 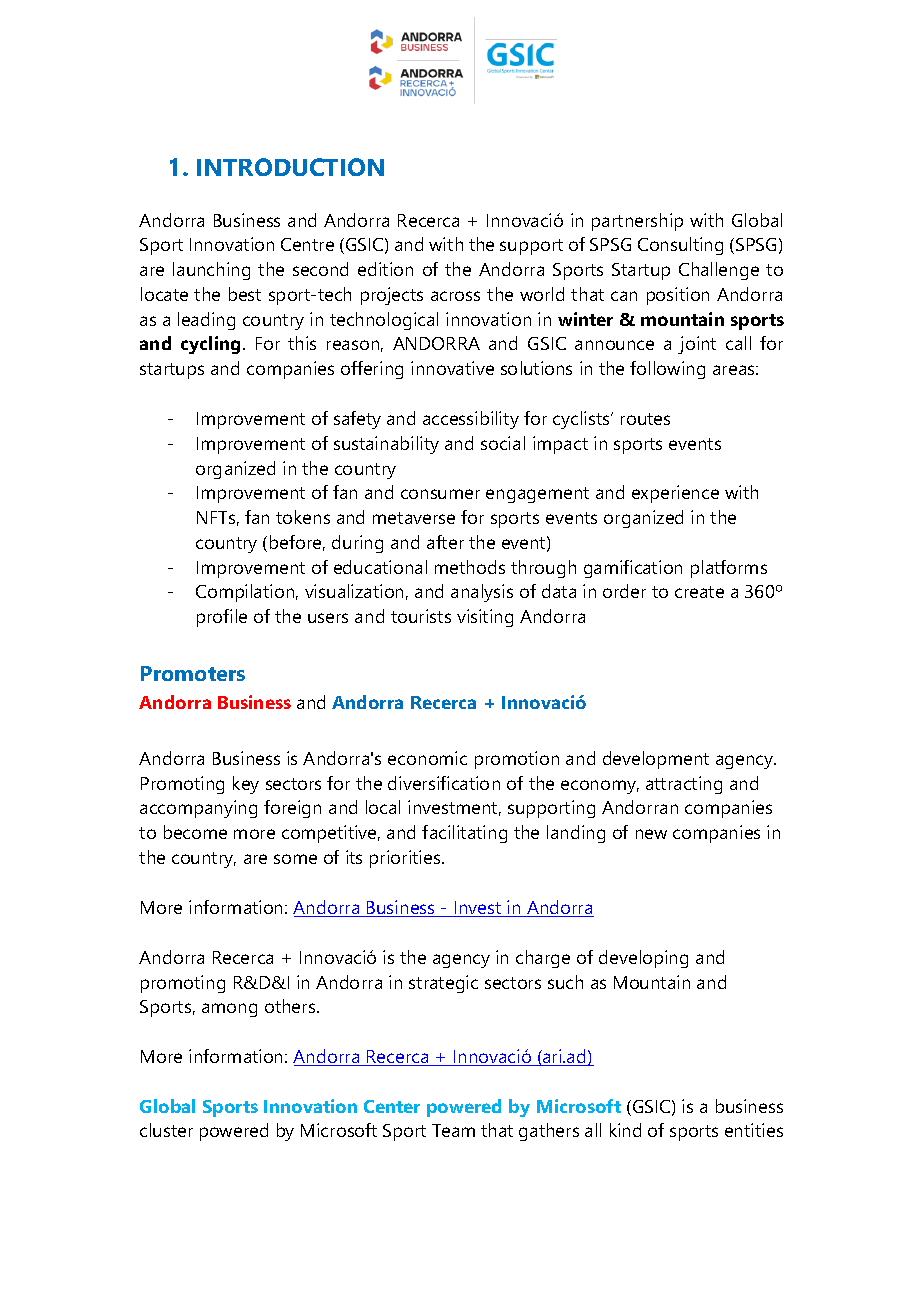 I want to click on edition, so click(x=385, y=269).
